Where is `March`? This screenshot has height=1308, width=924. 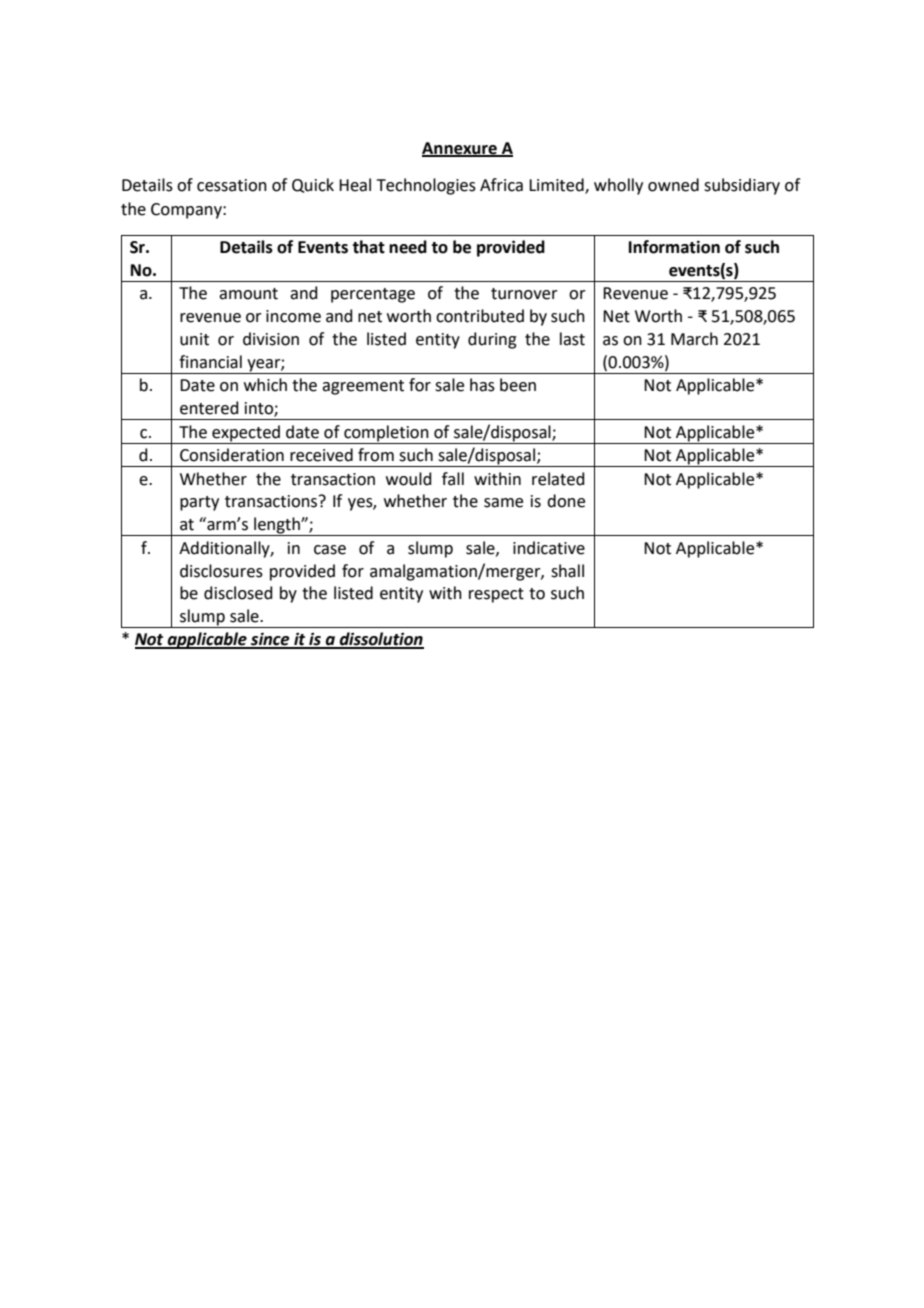 March is located at coordinates (694, 339).
